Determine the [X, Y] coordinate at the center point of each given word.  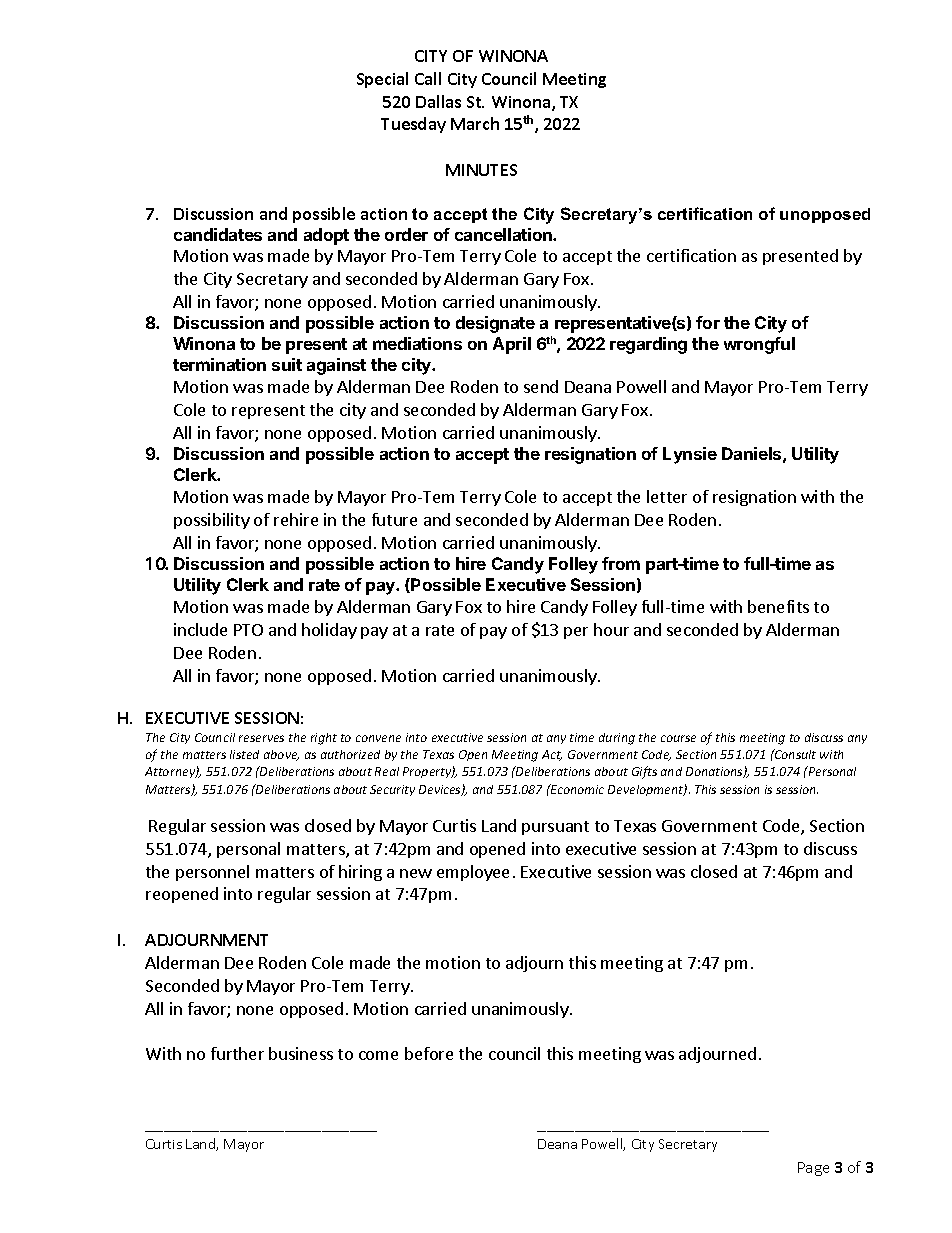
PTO [248, 630]
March [475, 123]
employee [473, 873]
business [301, 1053]
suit [287, 364]
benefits [778, 606]
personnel [212, 873]
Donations [715, 772]
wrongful [759, 345]
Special [382, 80]
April [512, 345]
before [429, 1053]
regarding [648, 345]
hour [611, 629]
